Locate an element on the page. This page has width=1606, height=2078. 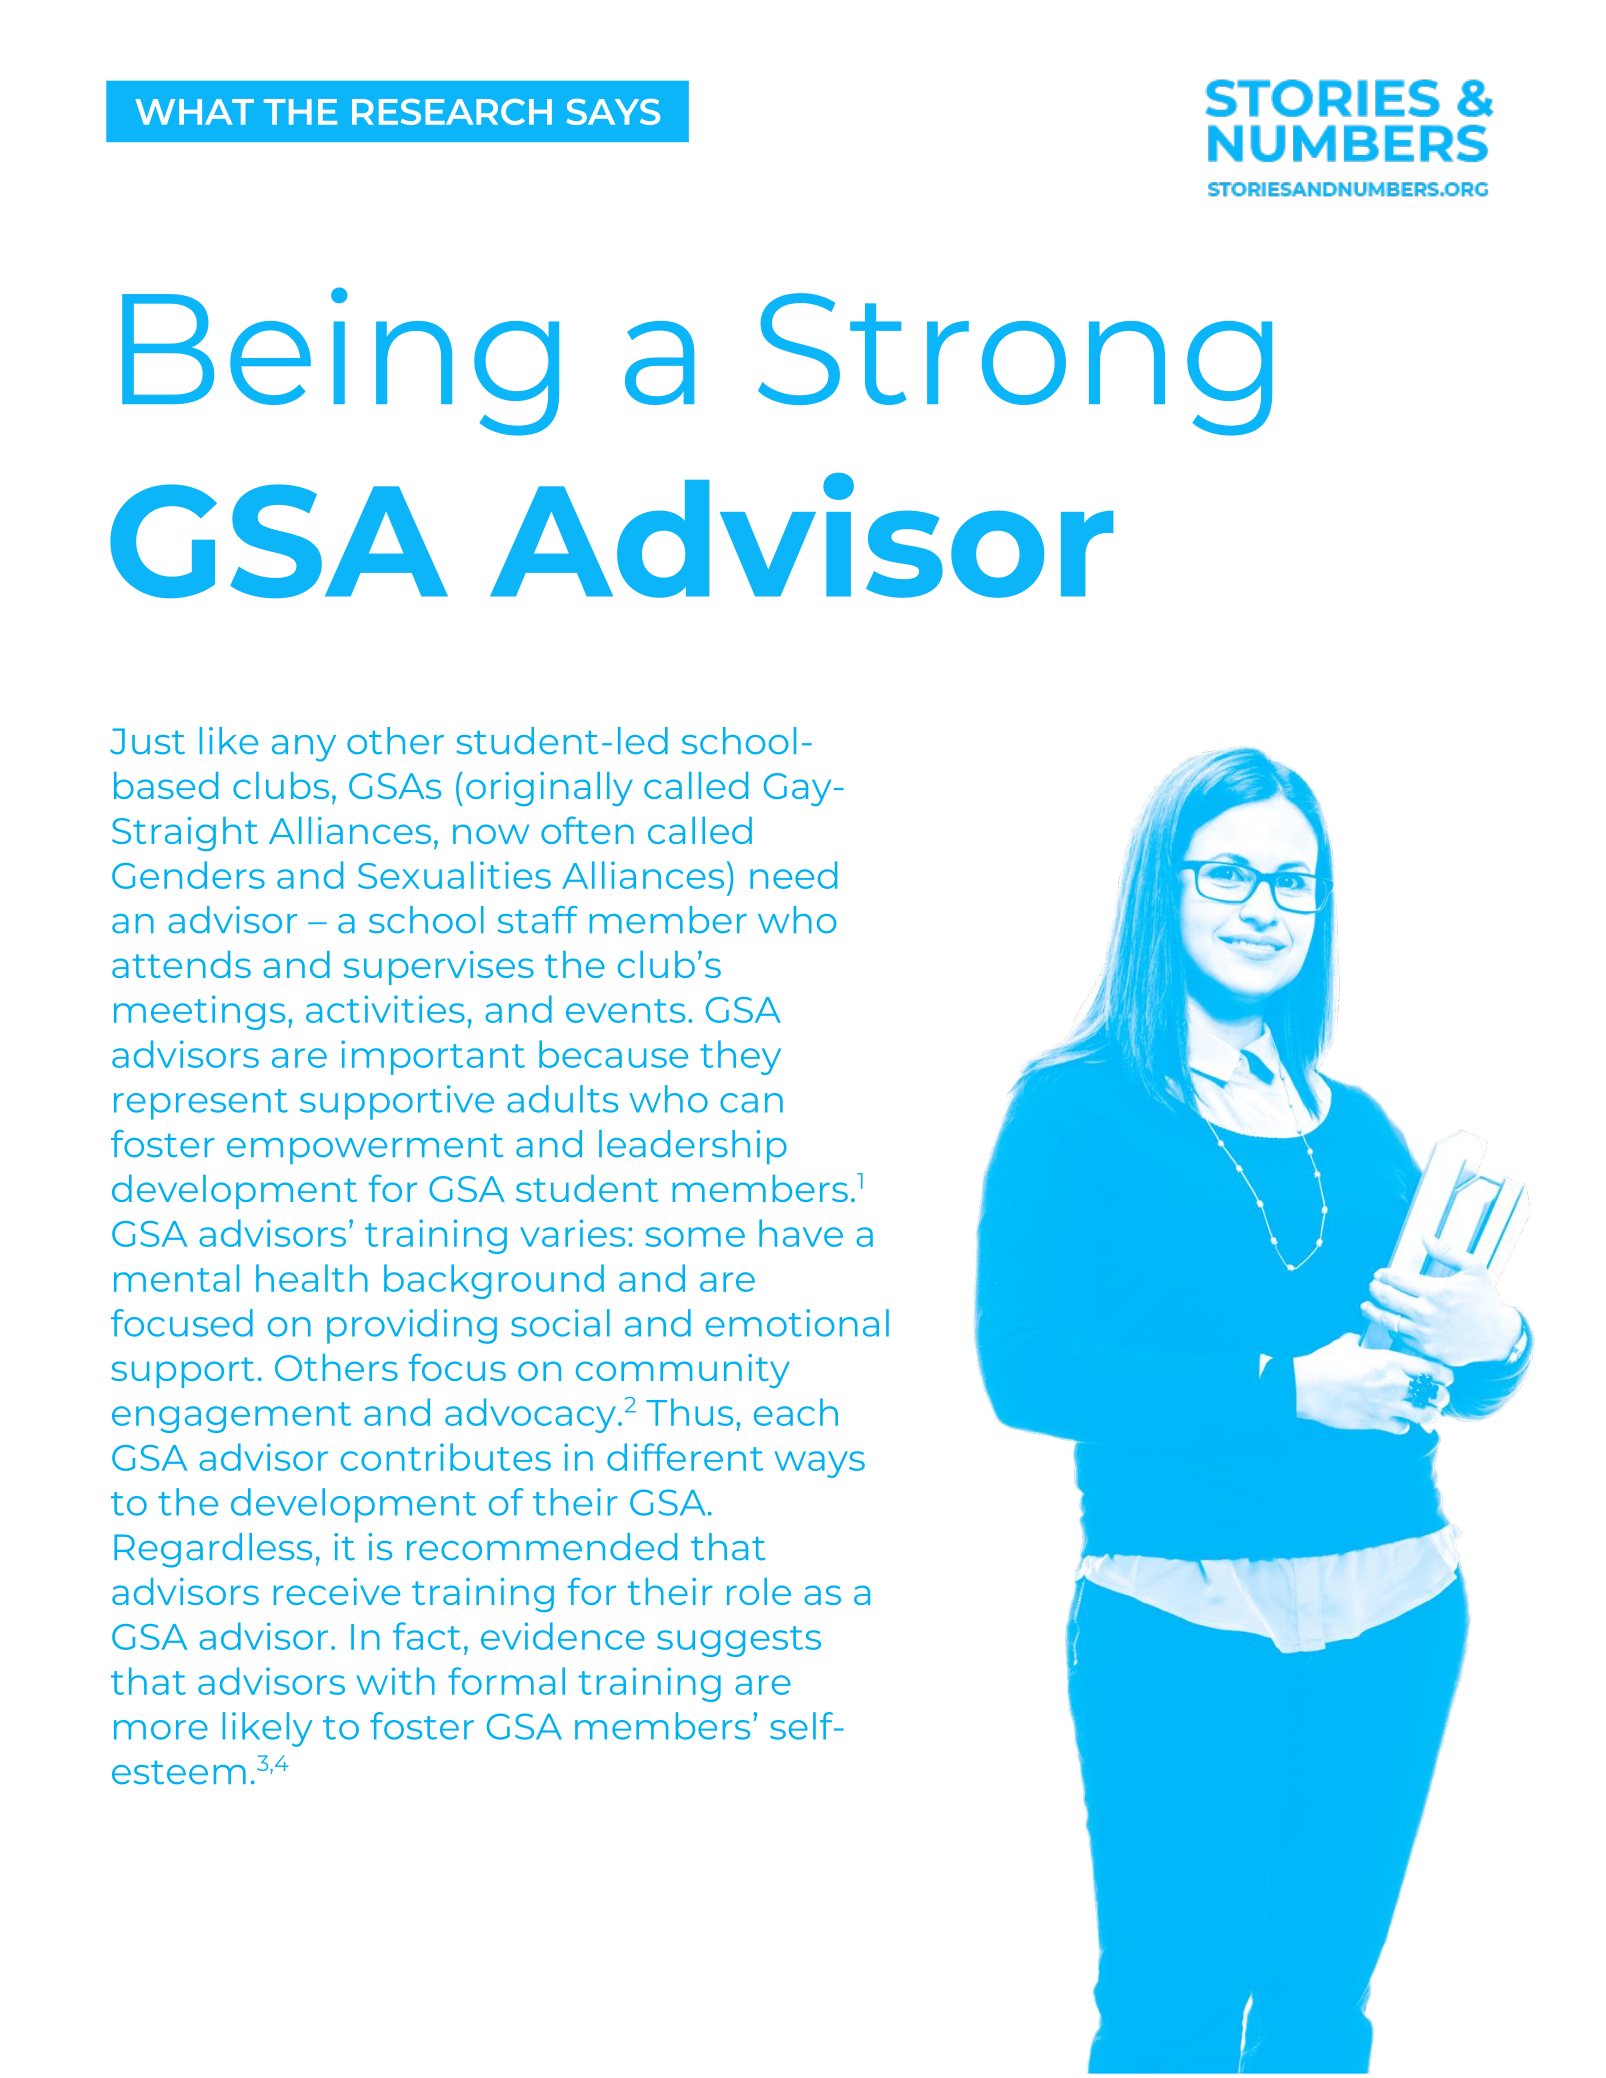
WHAT is located at coordinates (194, 112).
